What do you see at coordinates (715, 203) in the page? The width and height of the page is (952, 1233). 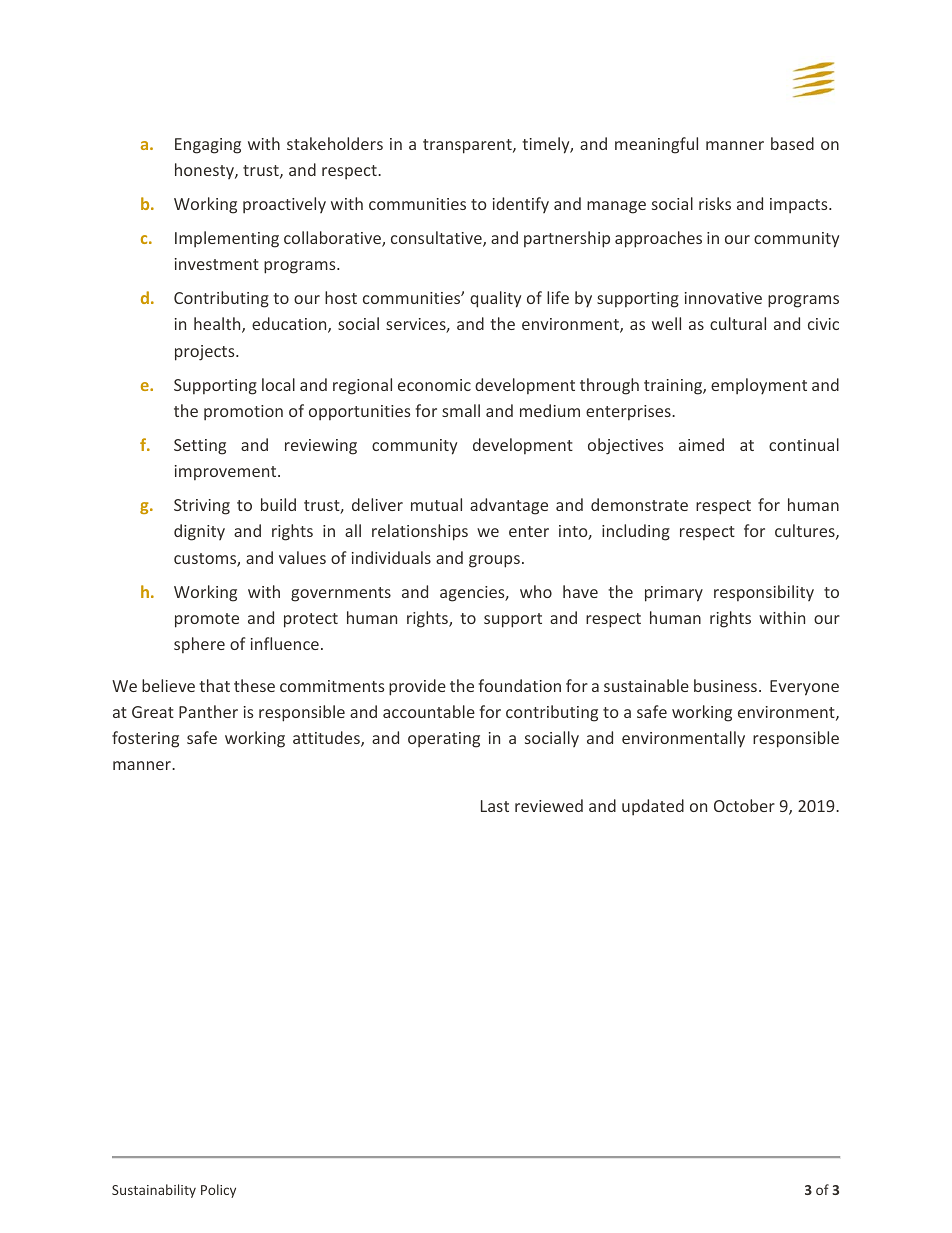 I see `risks` at bounding box center [715, 203].
